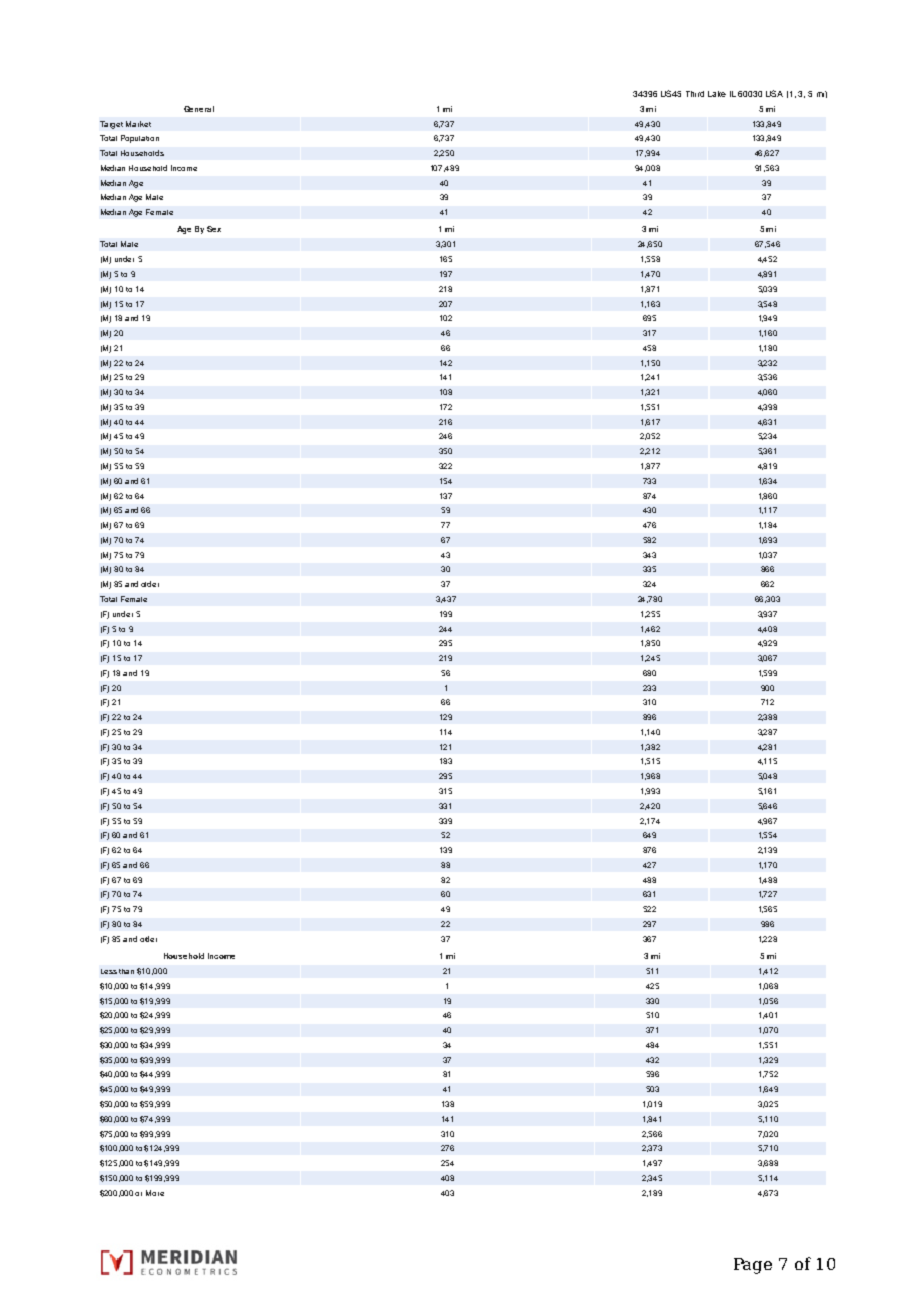 This screenshot has height=1307, width=924. I want to click on More, so click(155, 1193).
